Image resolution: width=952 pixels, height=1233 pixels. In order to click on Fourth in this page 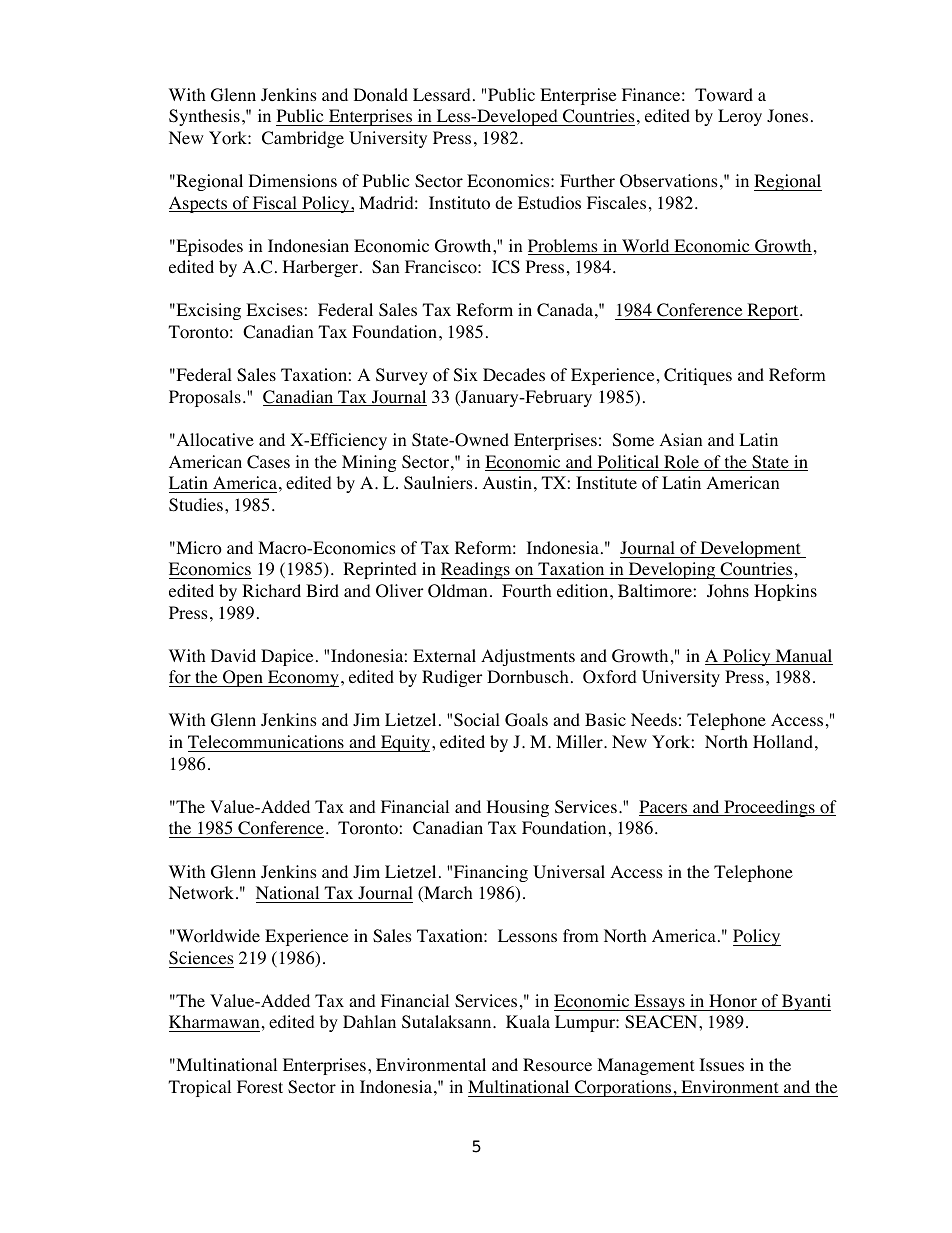, I will do `click(527, 591)`.
